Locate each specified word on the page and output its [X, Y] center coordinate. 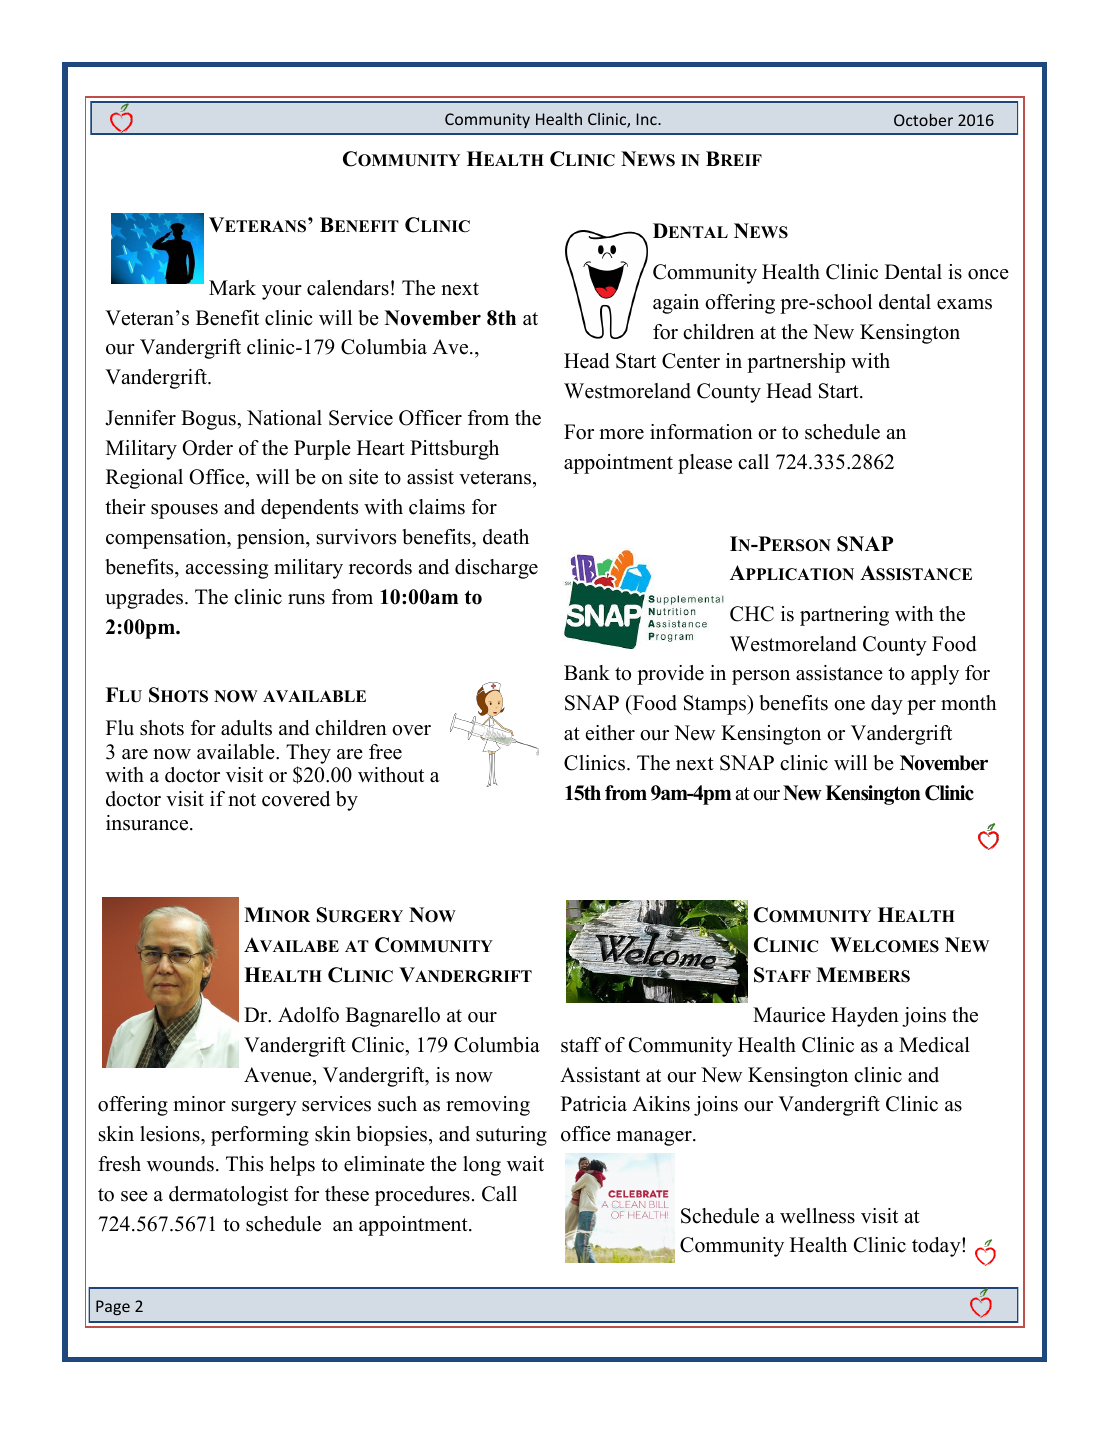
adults [246, 728]
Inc [647, 119]
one [849, 705]
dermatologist [228, 1196]
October [923, 119]
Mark [232, 287]
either [610, 733]
